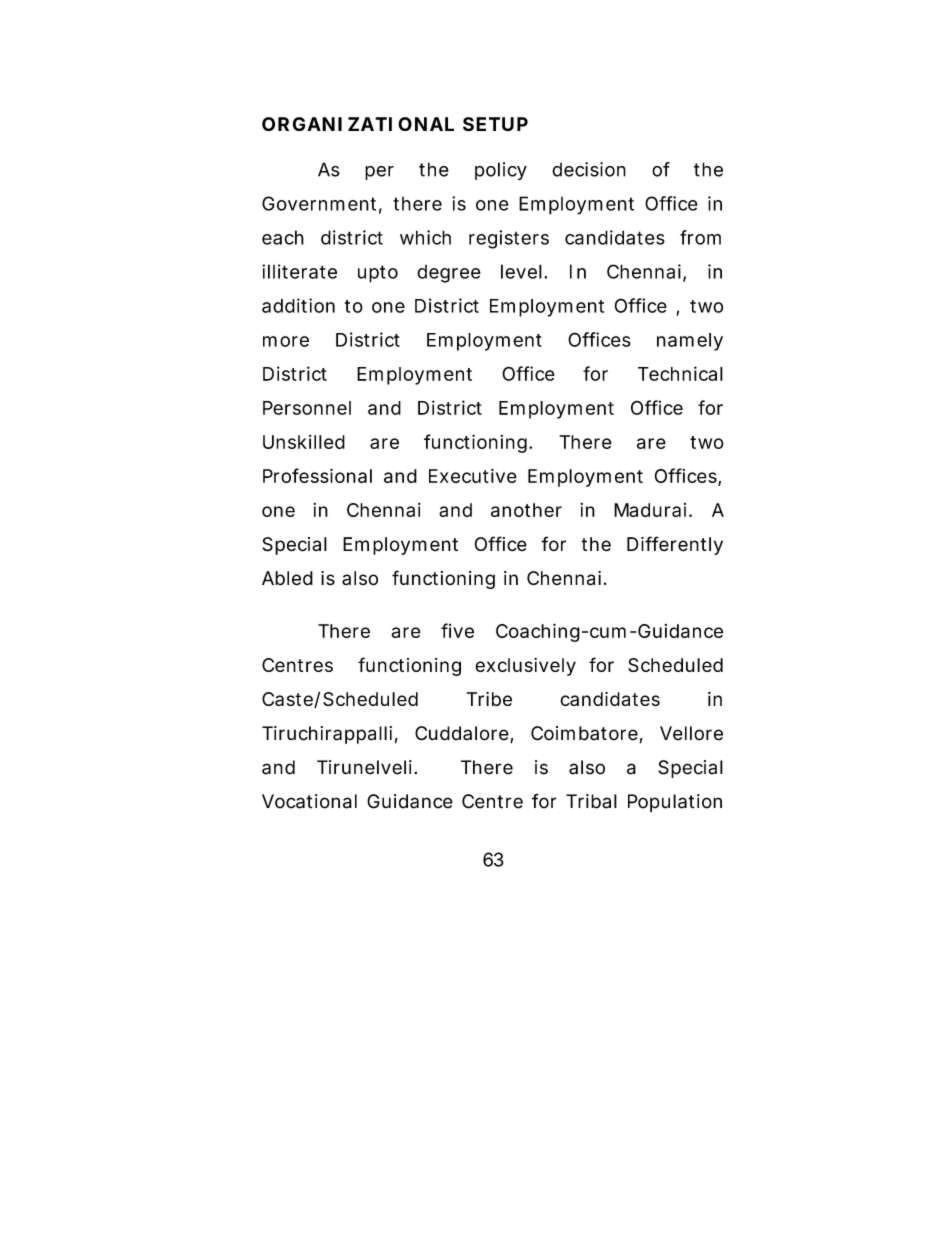 This page has width=952, height=1233. Describe the element at coordinates (680, 373) in the page. I see `Technical` at that location.
